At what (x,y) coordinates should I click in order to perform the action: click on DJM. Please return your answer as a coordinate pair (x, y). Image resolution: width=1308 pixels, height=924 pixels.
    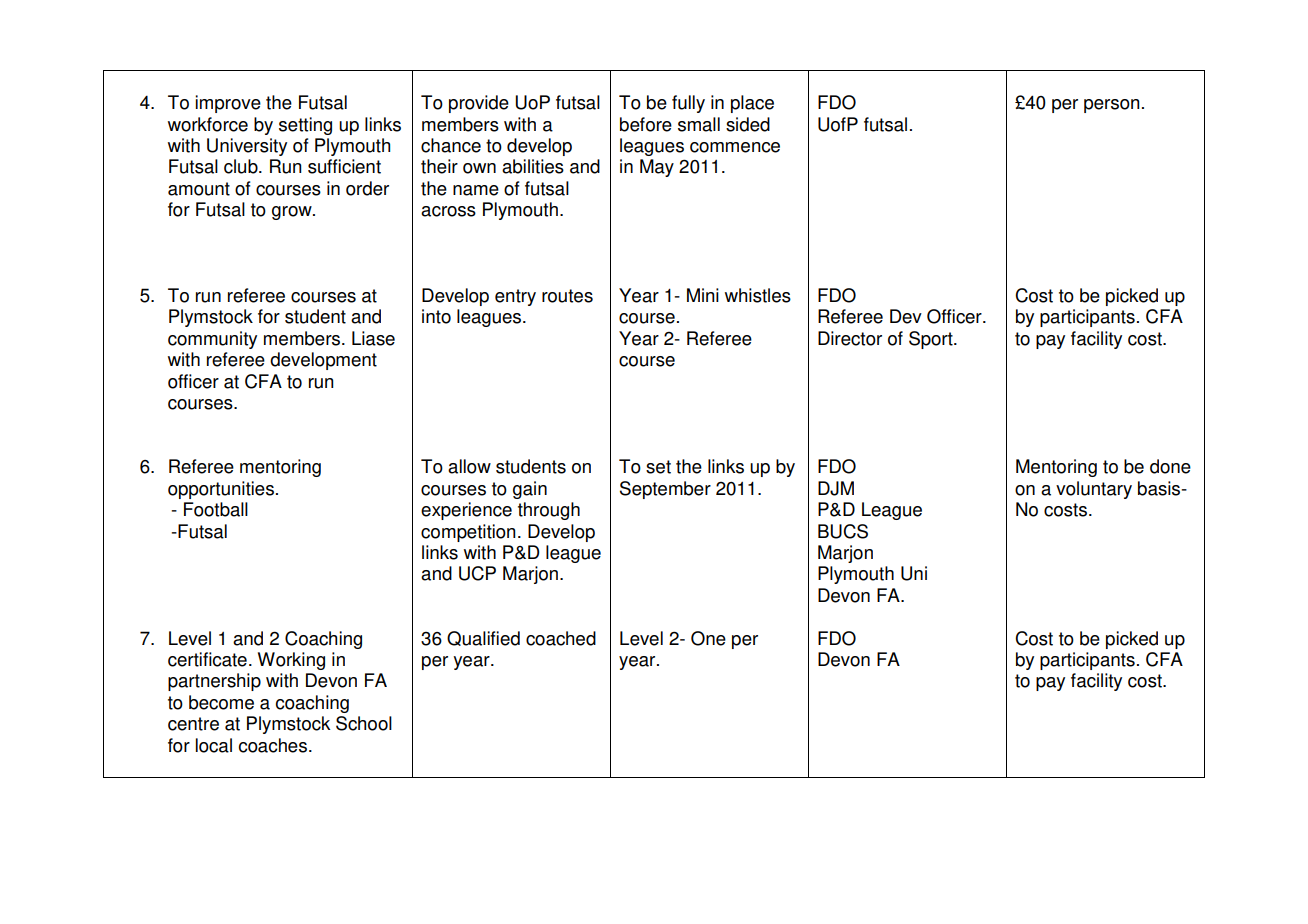
    Looking at the image, I should click on (836, 488).
